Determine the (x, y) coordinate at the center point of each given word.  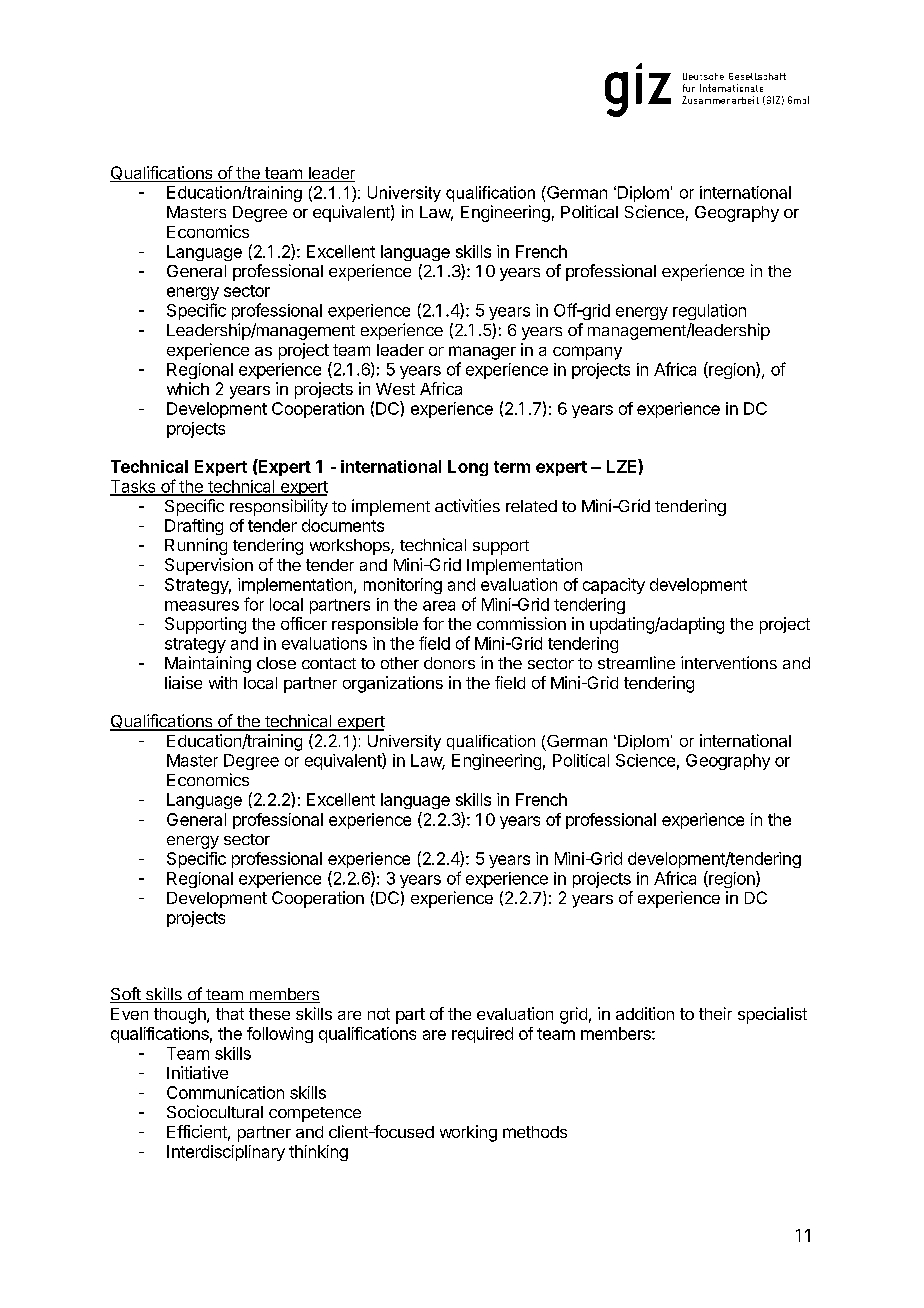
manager (482, 353)
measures (202, 606)
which (188, 388)
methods (535, 1132)
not (379, 1014)
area (439, 606)
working (468, 1133)
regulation (709, 312)
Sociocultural (215, 1111)
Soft (126, 995)
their (715, 1013)
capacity (614, 586)
